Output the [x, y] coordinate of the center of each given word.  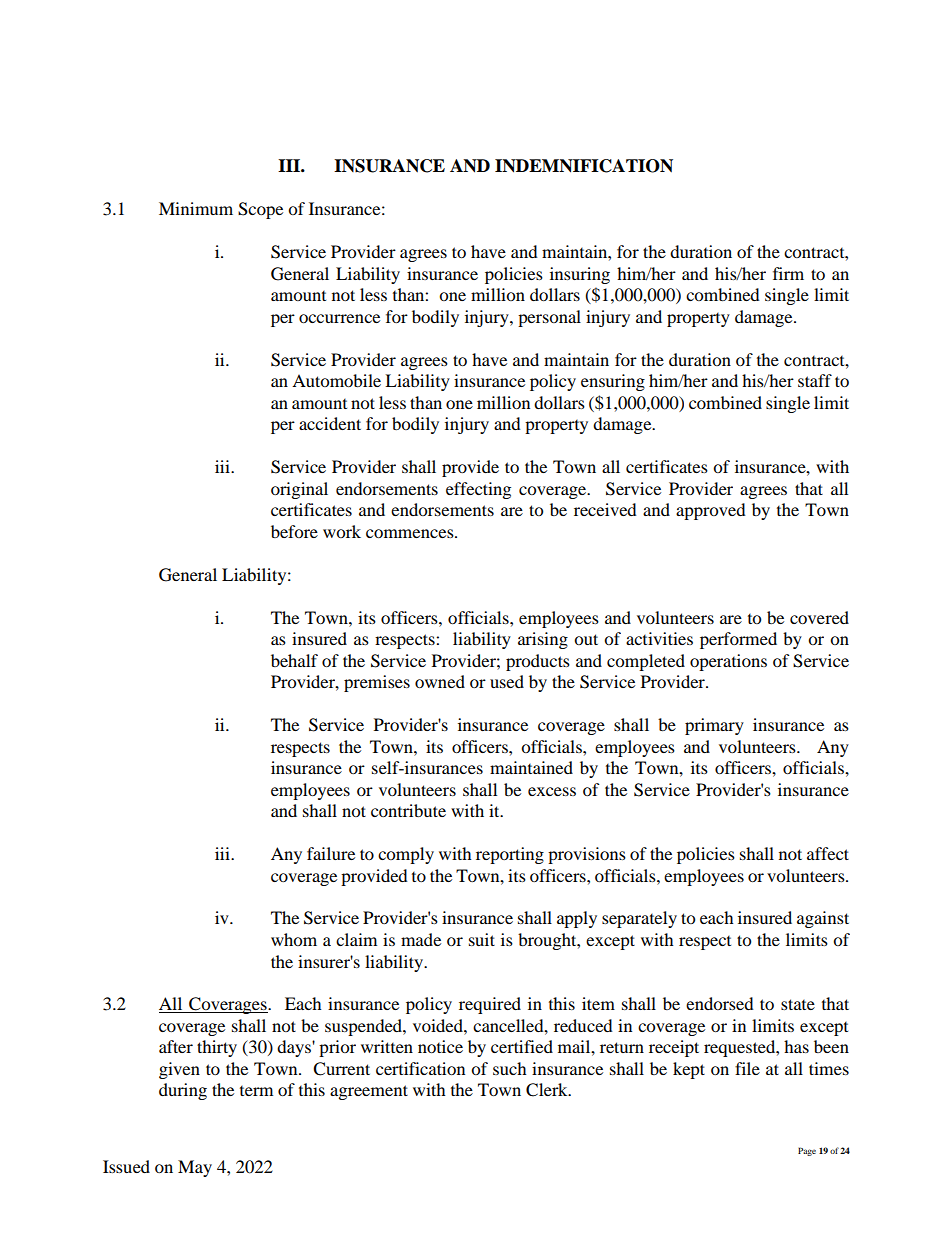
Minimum [196, 208]
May [195, 1168]
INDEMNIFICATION [584, 166]
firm [788, 273]
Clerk [548, 1090]
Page [807, 1151]
